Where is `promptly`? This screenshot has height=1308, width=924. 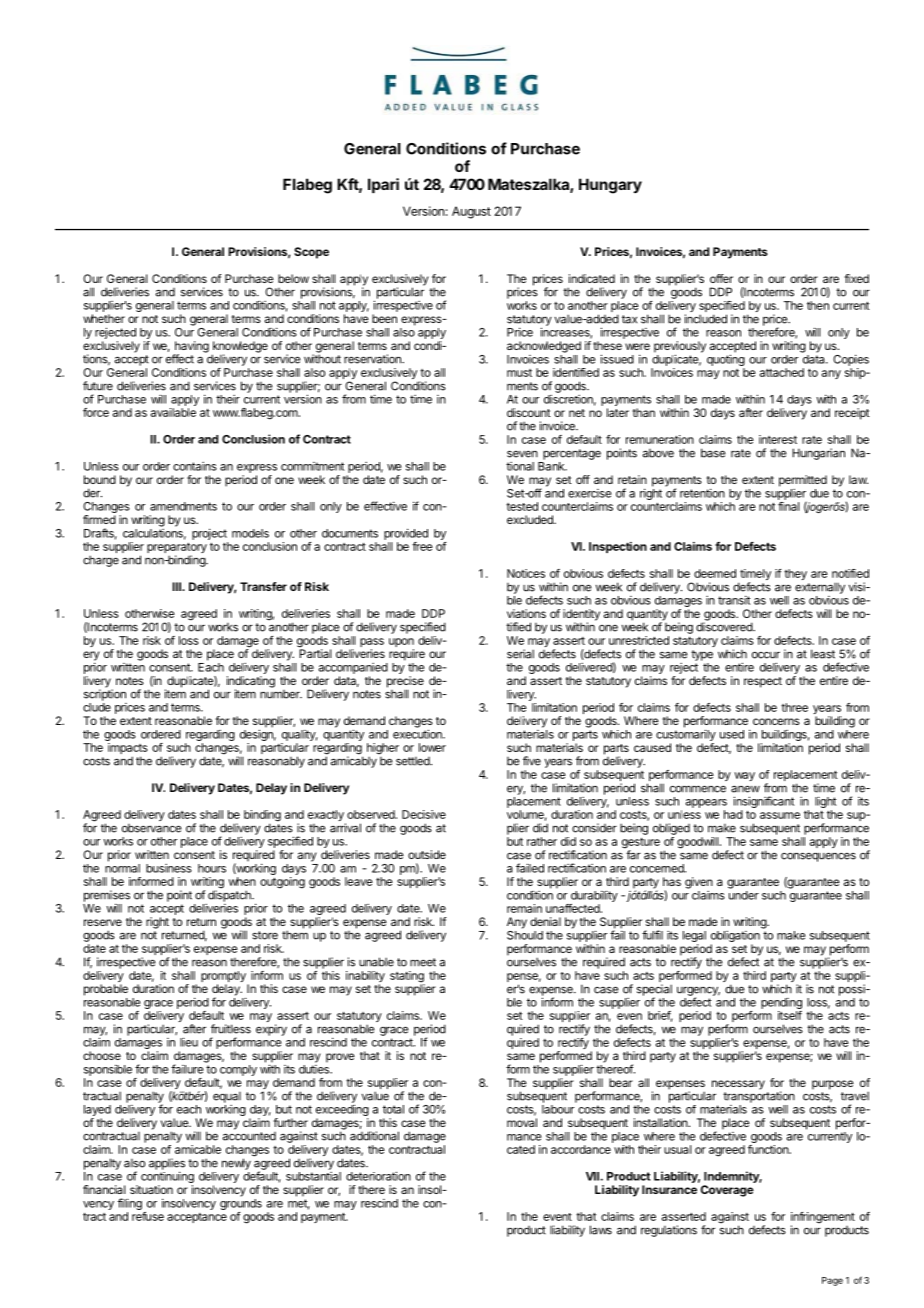
promptly is located at coordinates (224, 978).
